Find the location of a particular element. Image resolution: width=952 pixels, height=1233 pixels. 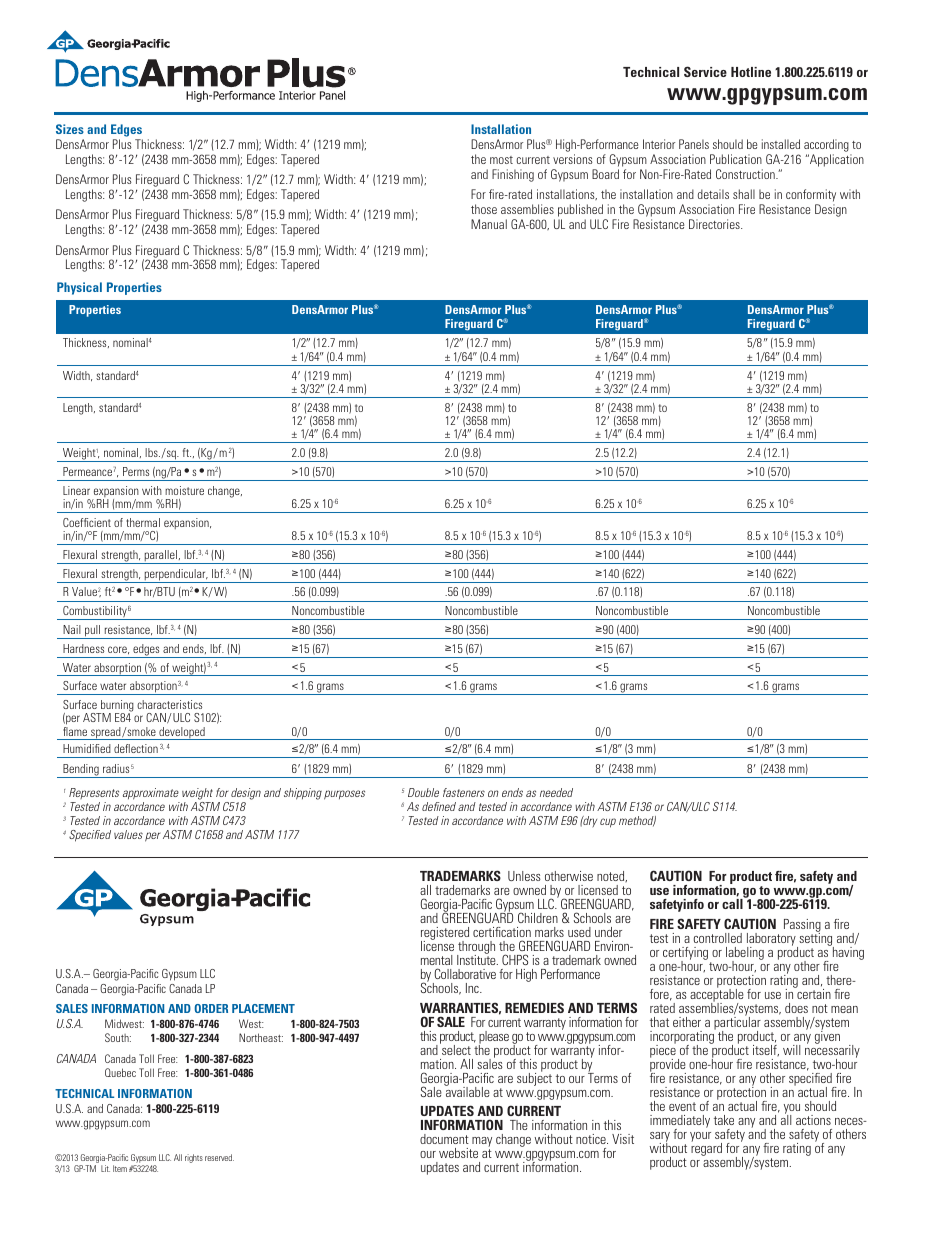

rights is located at coordinates (194, 1158).
